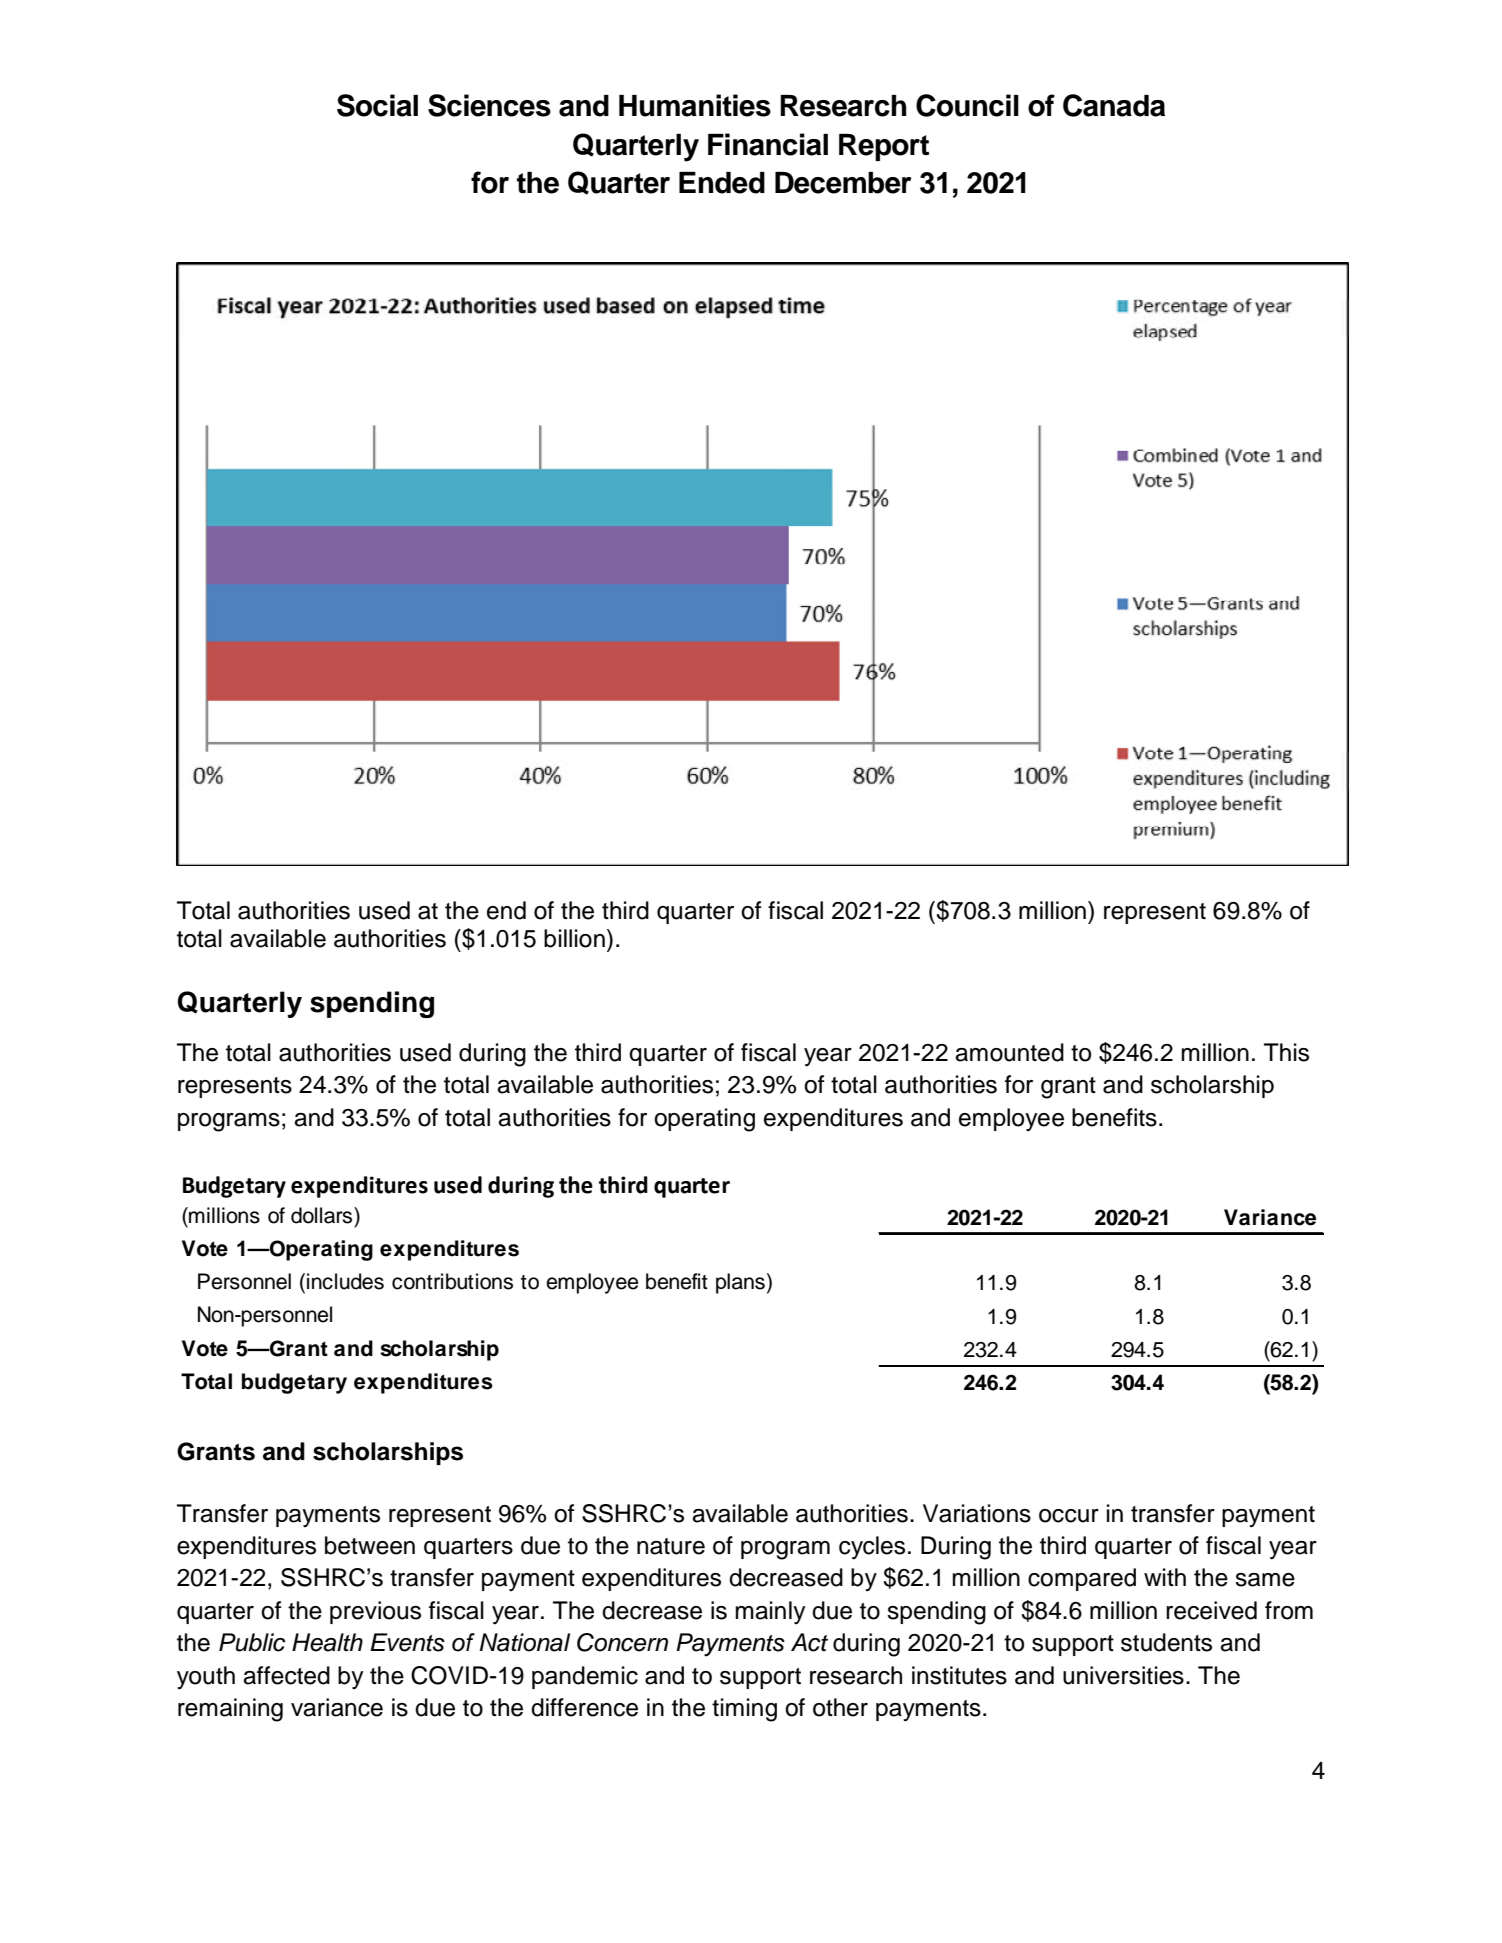 The height and width of the screenshot is (1943, 1502). Describe the element at coordinates (768, 144) in the screenshot. I see `Financial` at that location.
